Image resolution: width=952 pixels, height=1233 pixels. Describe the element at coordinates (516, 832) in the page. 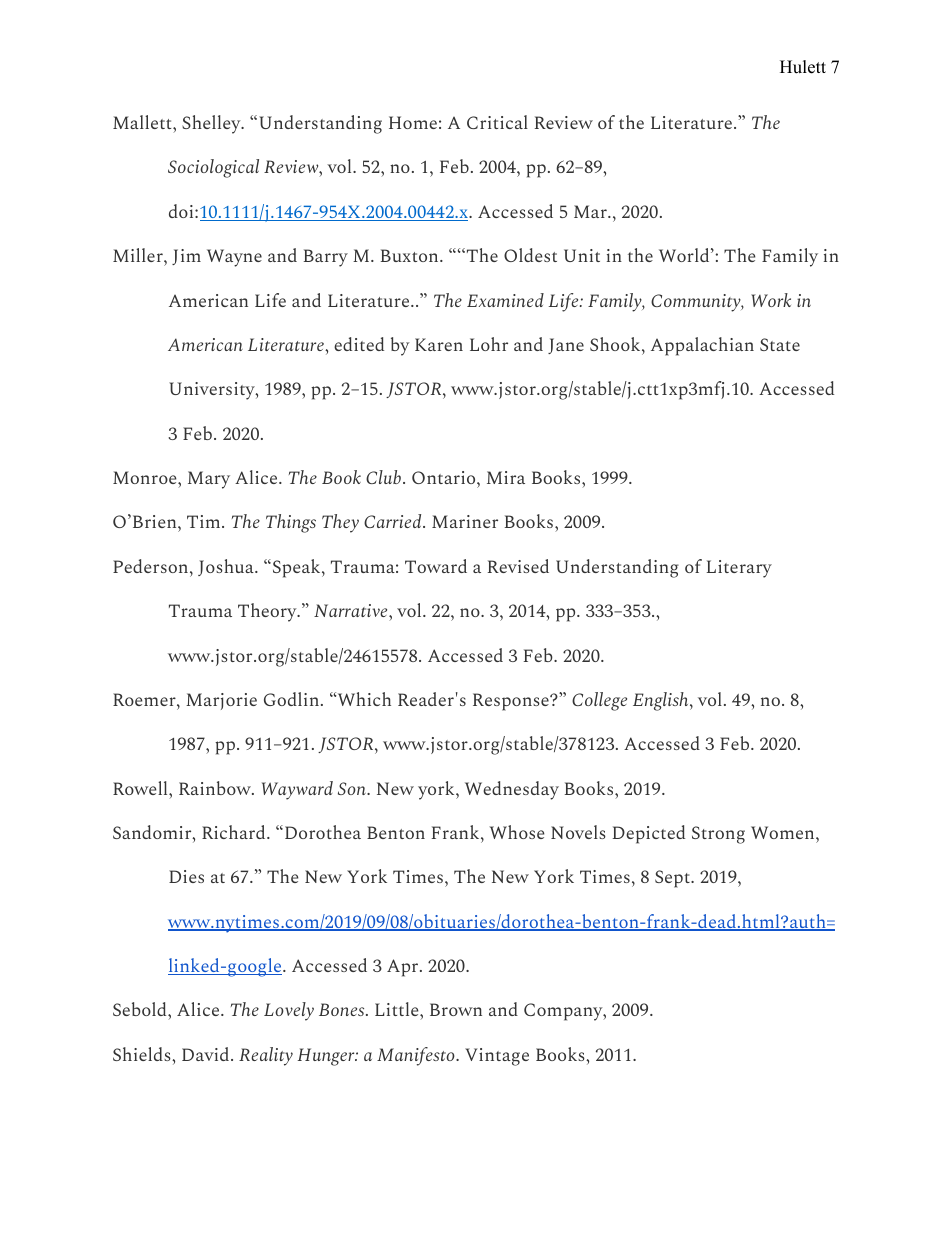

I see `Whose` at that location.
